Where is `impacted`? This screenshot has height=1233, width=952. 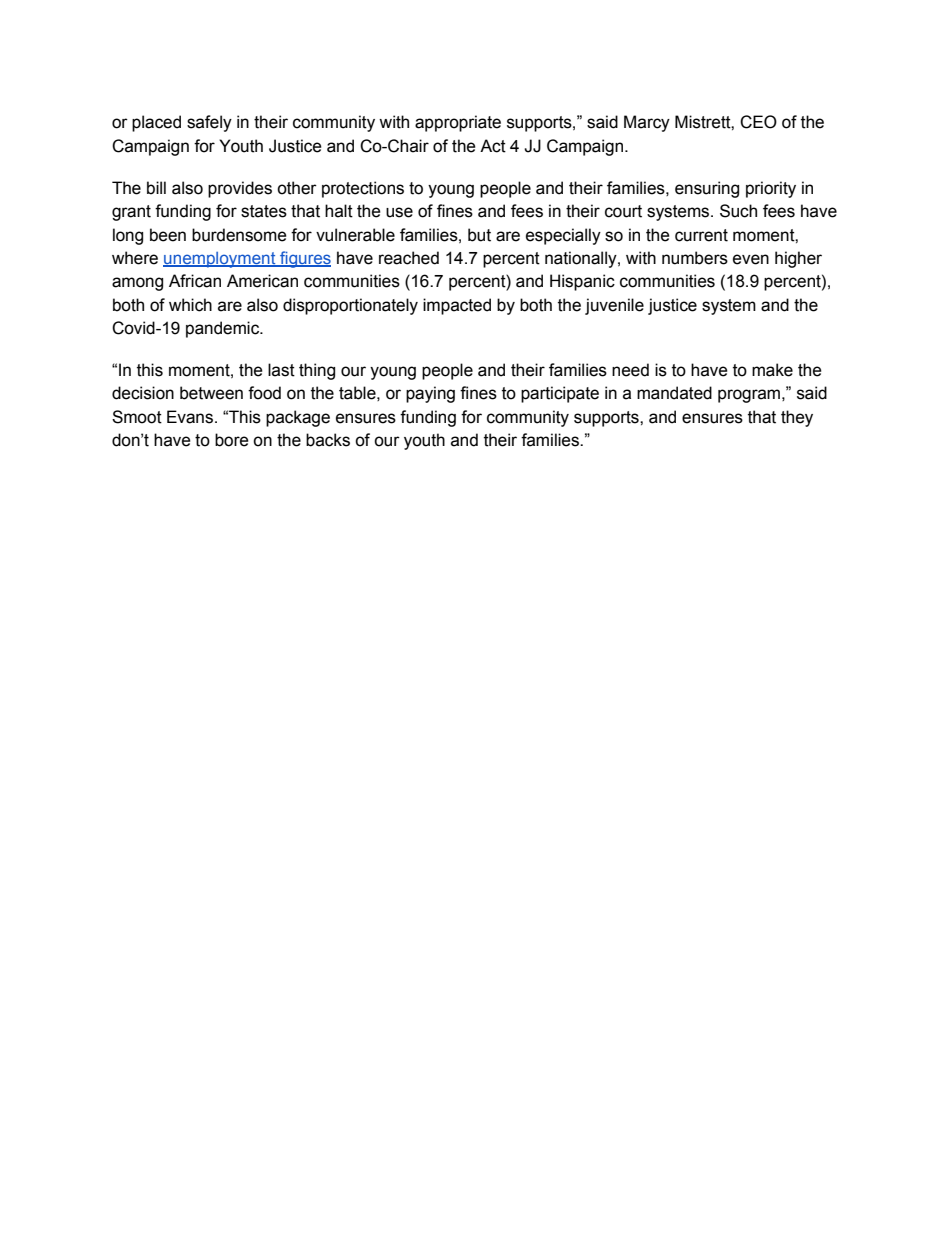 impacted is located at coordinates (457, 306).
